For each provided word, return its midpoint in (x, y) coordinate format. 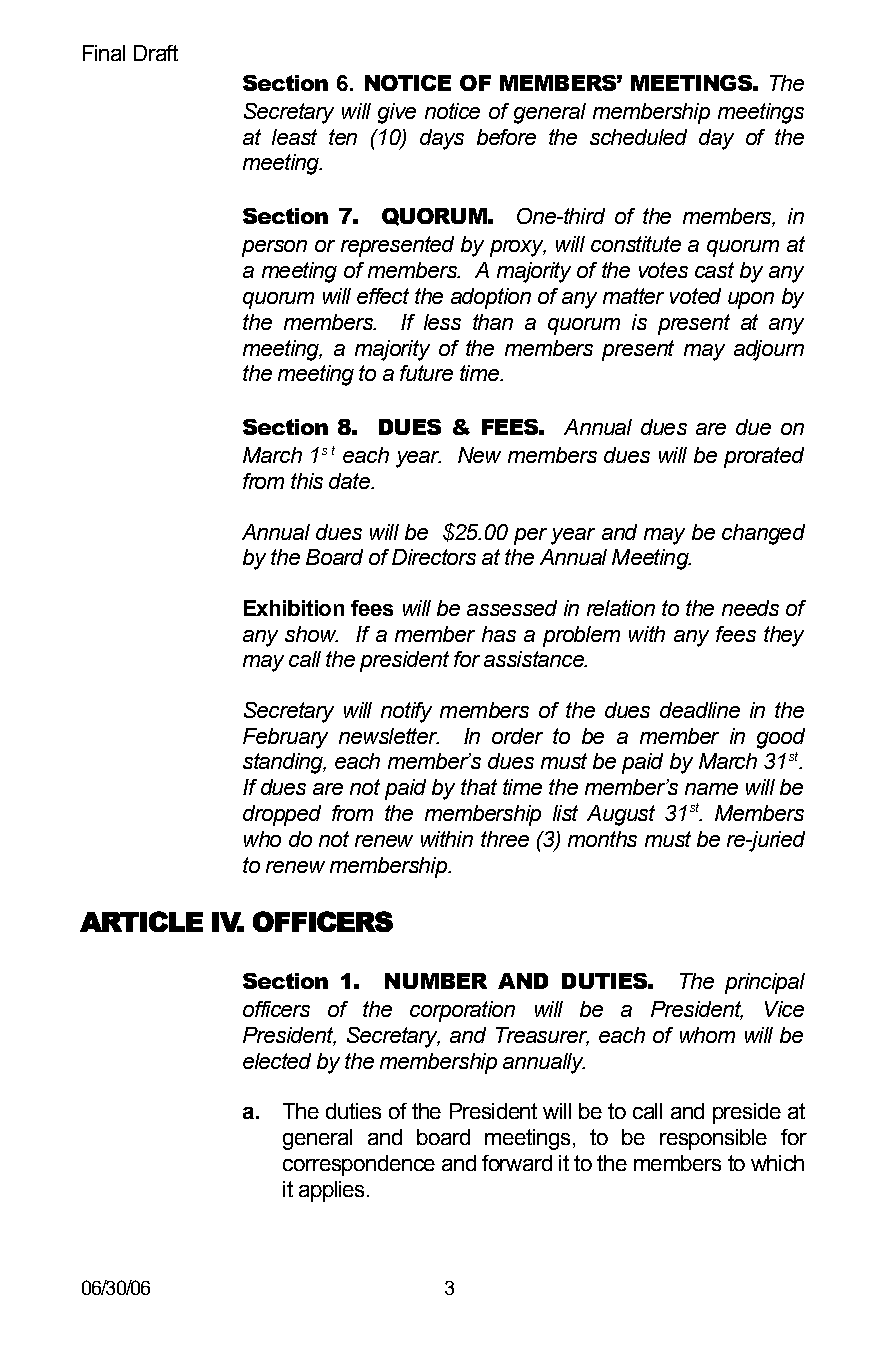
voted (695, 296)
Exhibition (294, 608)
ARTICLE (141, 921)
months (602, 839)
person (274, 248)
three (505, 839)
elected (277, 1061)
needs (750, 608)
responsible (713, 1139)
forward (517, 1163)
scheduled (638, 137)
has (499, 634)
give (397, 113)
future (426, 373)
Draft (156, 53)
